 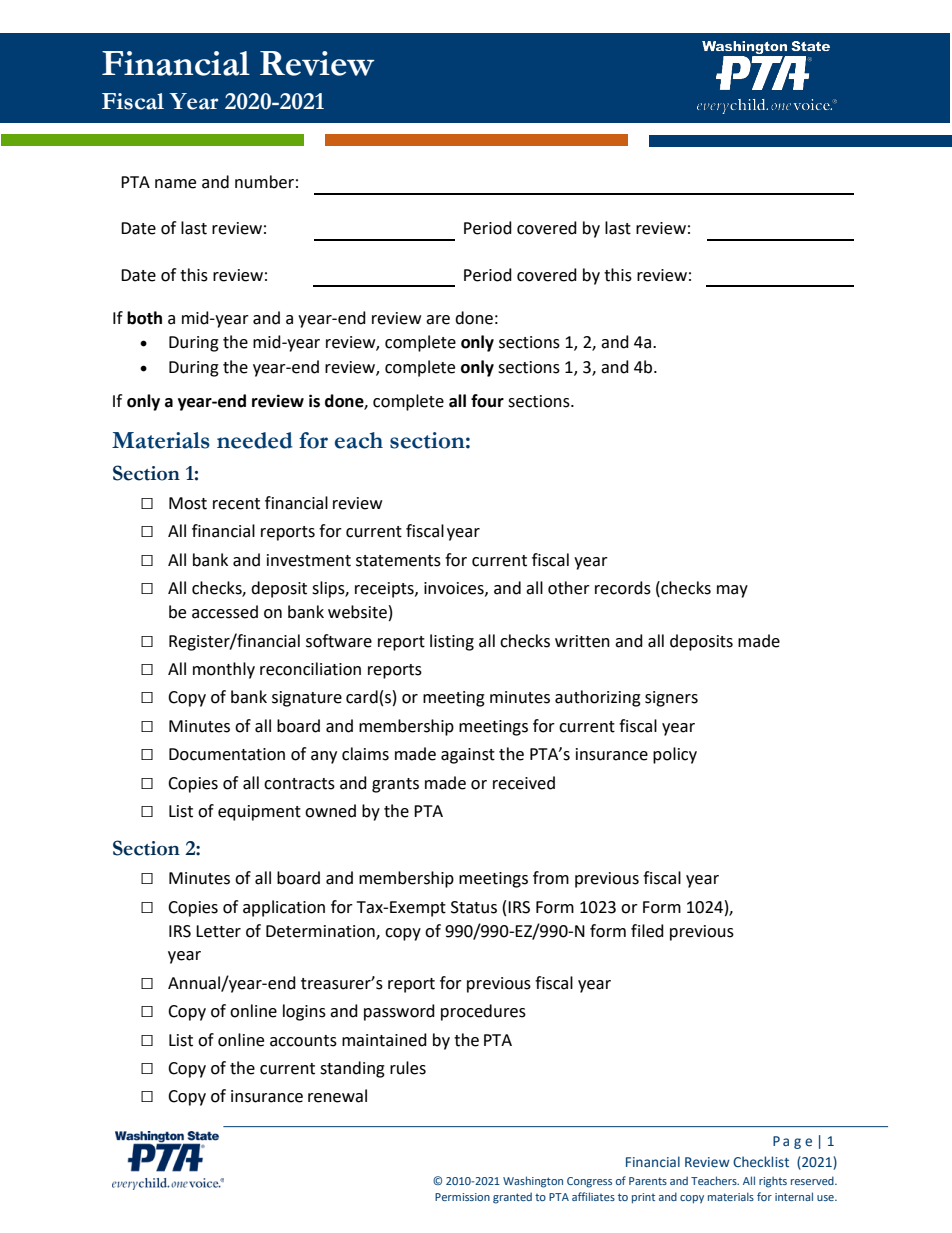 What do you see at coordinates (255, 440) in the page?
I see `needed` at bounding box center [255, 440].
